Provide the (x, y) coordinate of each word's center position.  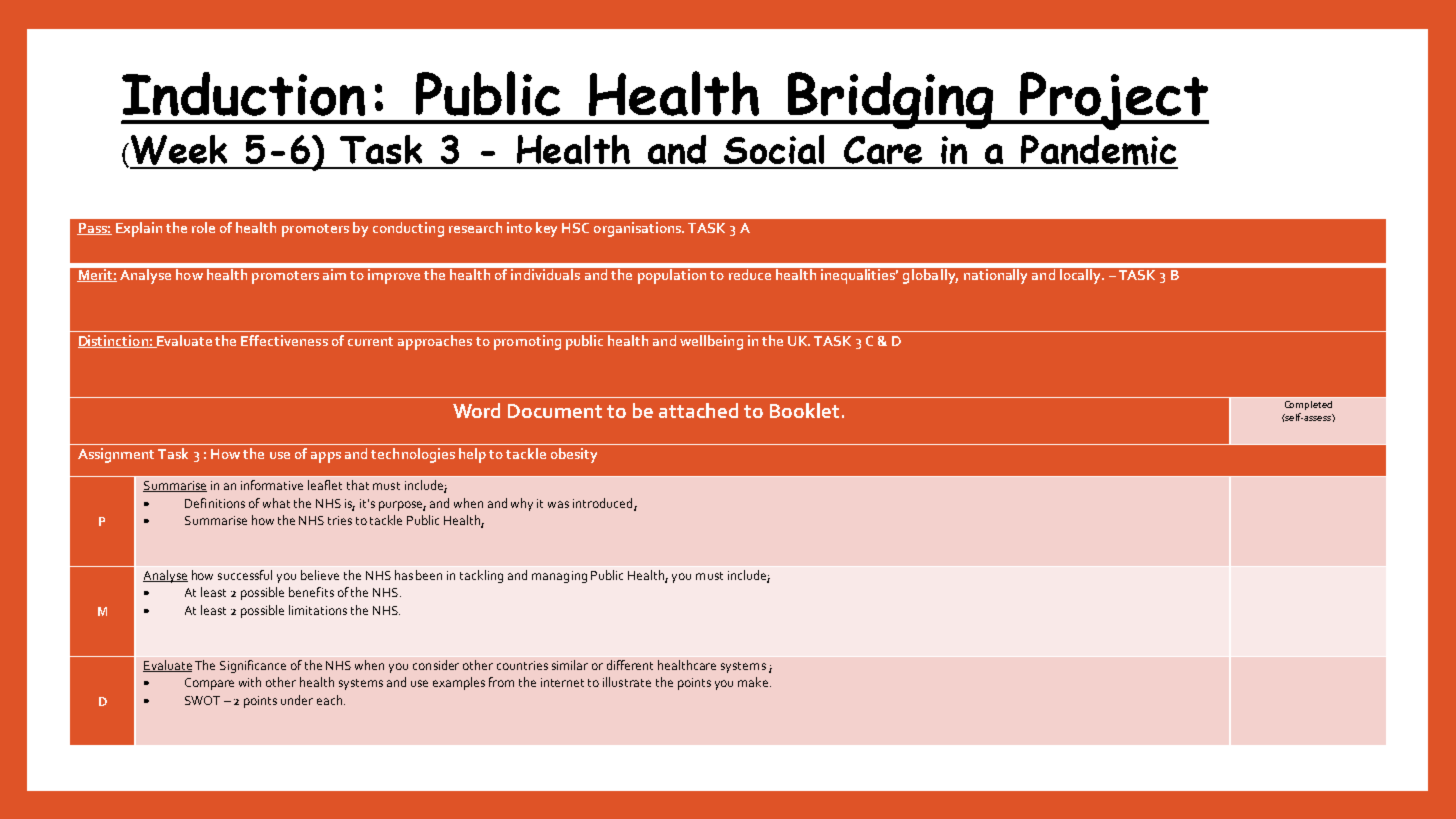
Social (774, 149)
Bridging (891, 100)
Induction (243, 94)
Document (555, 411)
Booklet (804, 410)
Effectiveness (284, 340)
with (250, 682)
